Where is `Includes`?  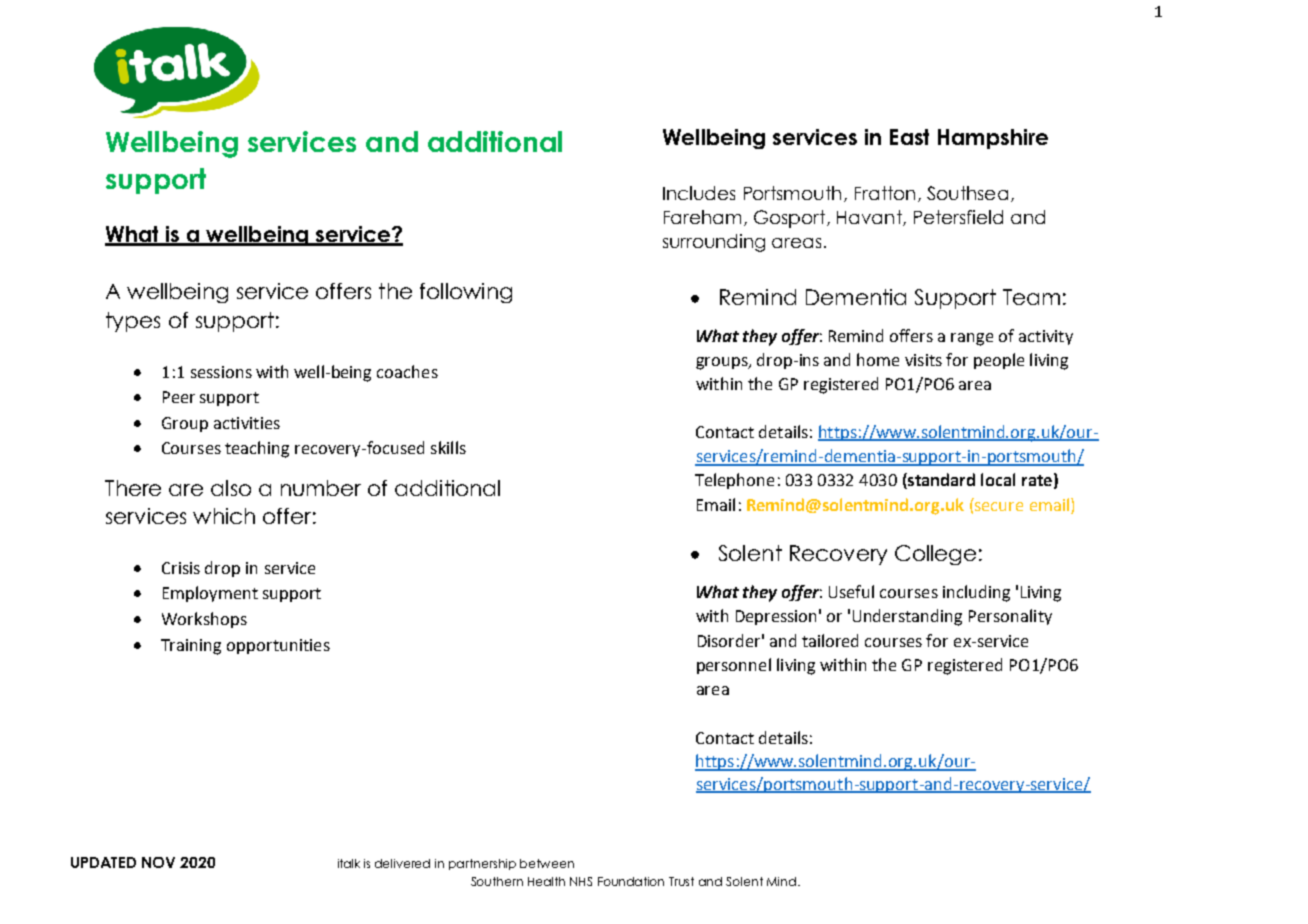
Includes is located at coordinates (699, 193).
